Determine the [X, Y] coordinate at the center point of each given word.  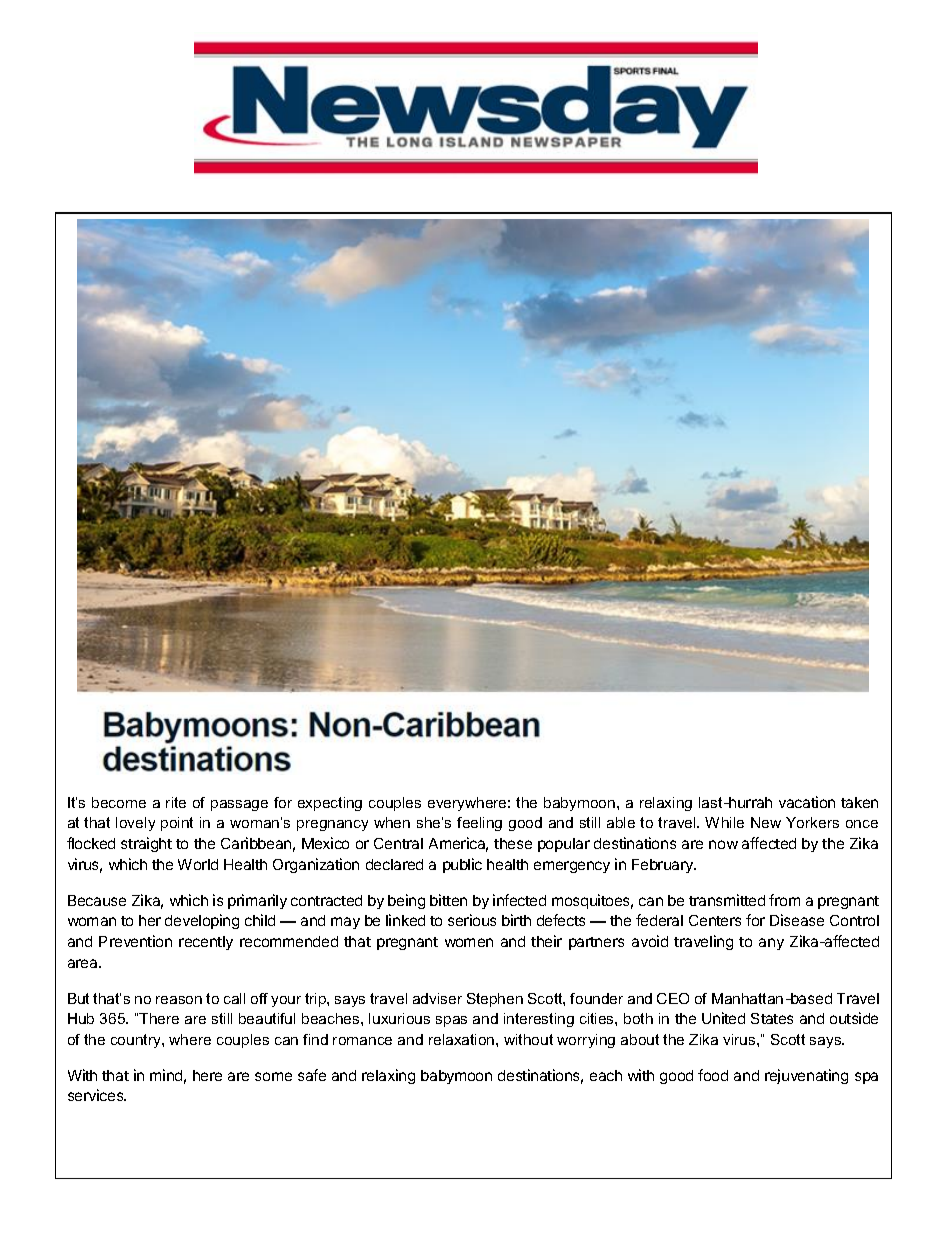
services [97, 1095]
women [469, 942]
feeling [479, 824]
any [771, 944]
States [772, 1018]
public [462, 865]
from [784, 900]
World [198, 864]
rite [176, 802]
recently [206, 943]
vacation [807, 802]
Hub [81, 1018]
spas [451, 1021]
